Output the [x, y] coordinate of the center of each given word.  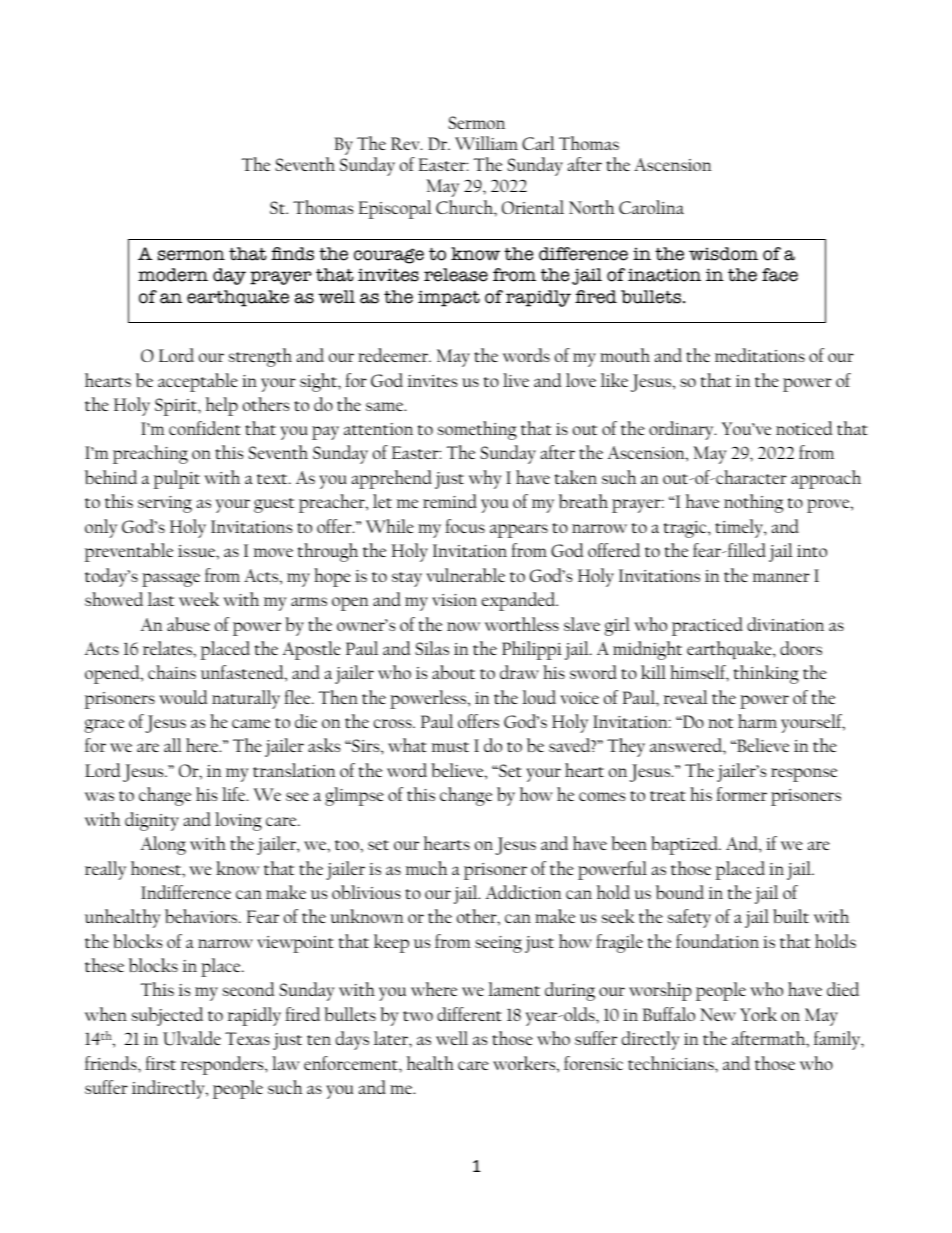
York [758, 1014]
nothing [753, 503]
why [485, 479]
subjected [167, 1016]
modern [173, 275]
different [469, 1014]
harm [757, 721]
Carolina [651, 207]
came [251, 723]
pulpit [177, 479]
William [486, 143]
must [450, 747]
